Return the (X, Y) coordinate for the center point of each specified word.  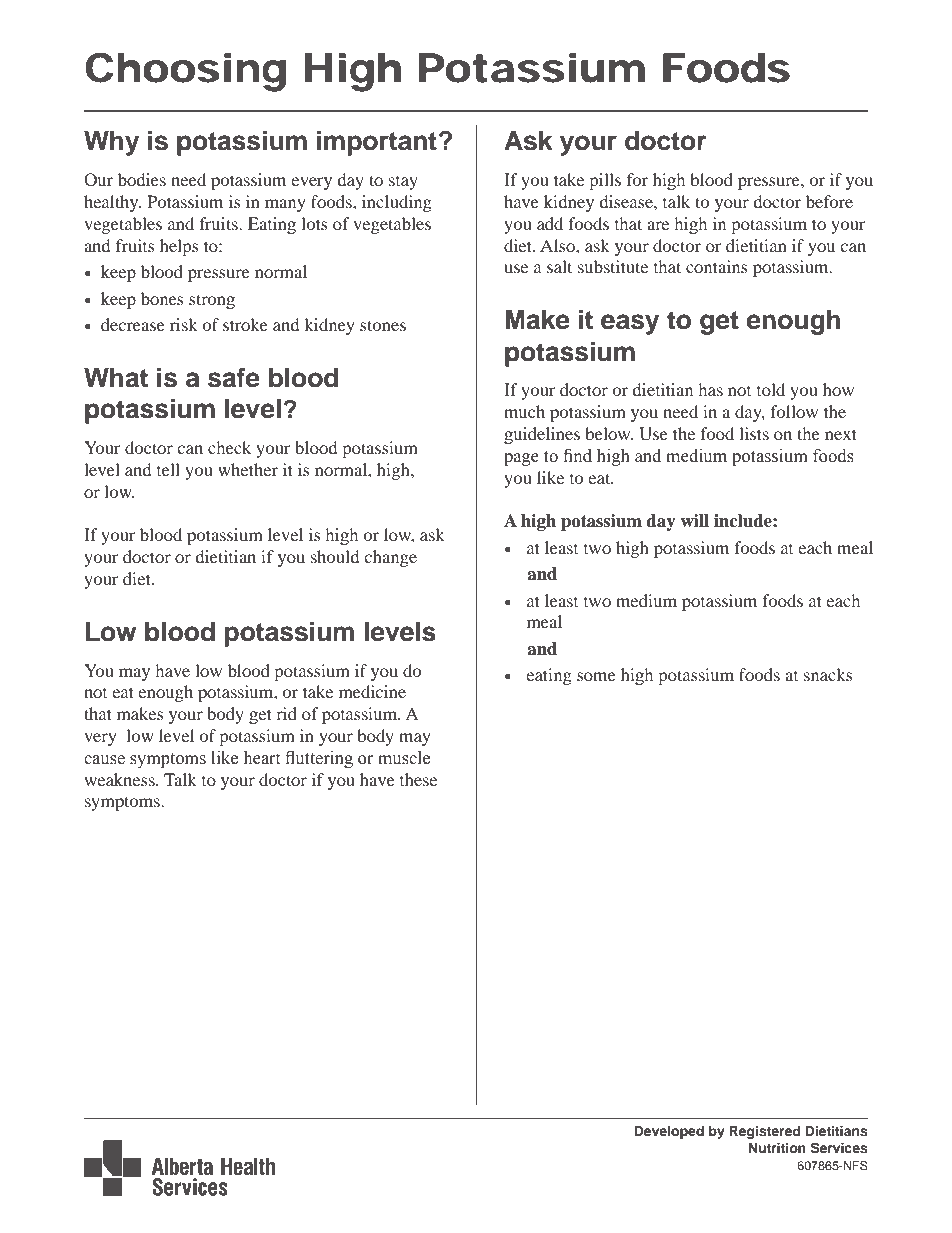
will (695, 520)
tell (168, 469)
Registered (764, 1132)
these (418, 779)
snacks (828, 674)
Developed (669, 1132)
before (829, 201)
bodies (142, 179)
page (521, 459)
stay (403, 183)
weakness (120, 779)
